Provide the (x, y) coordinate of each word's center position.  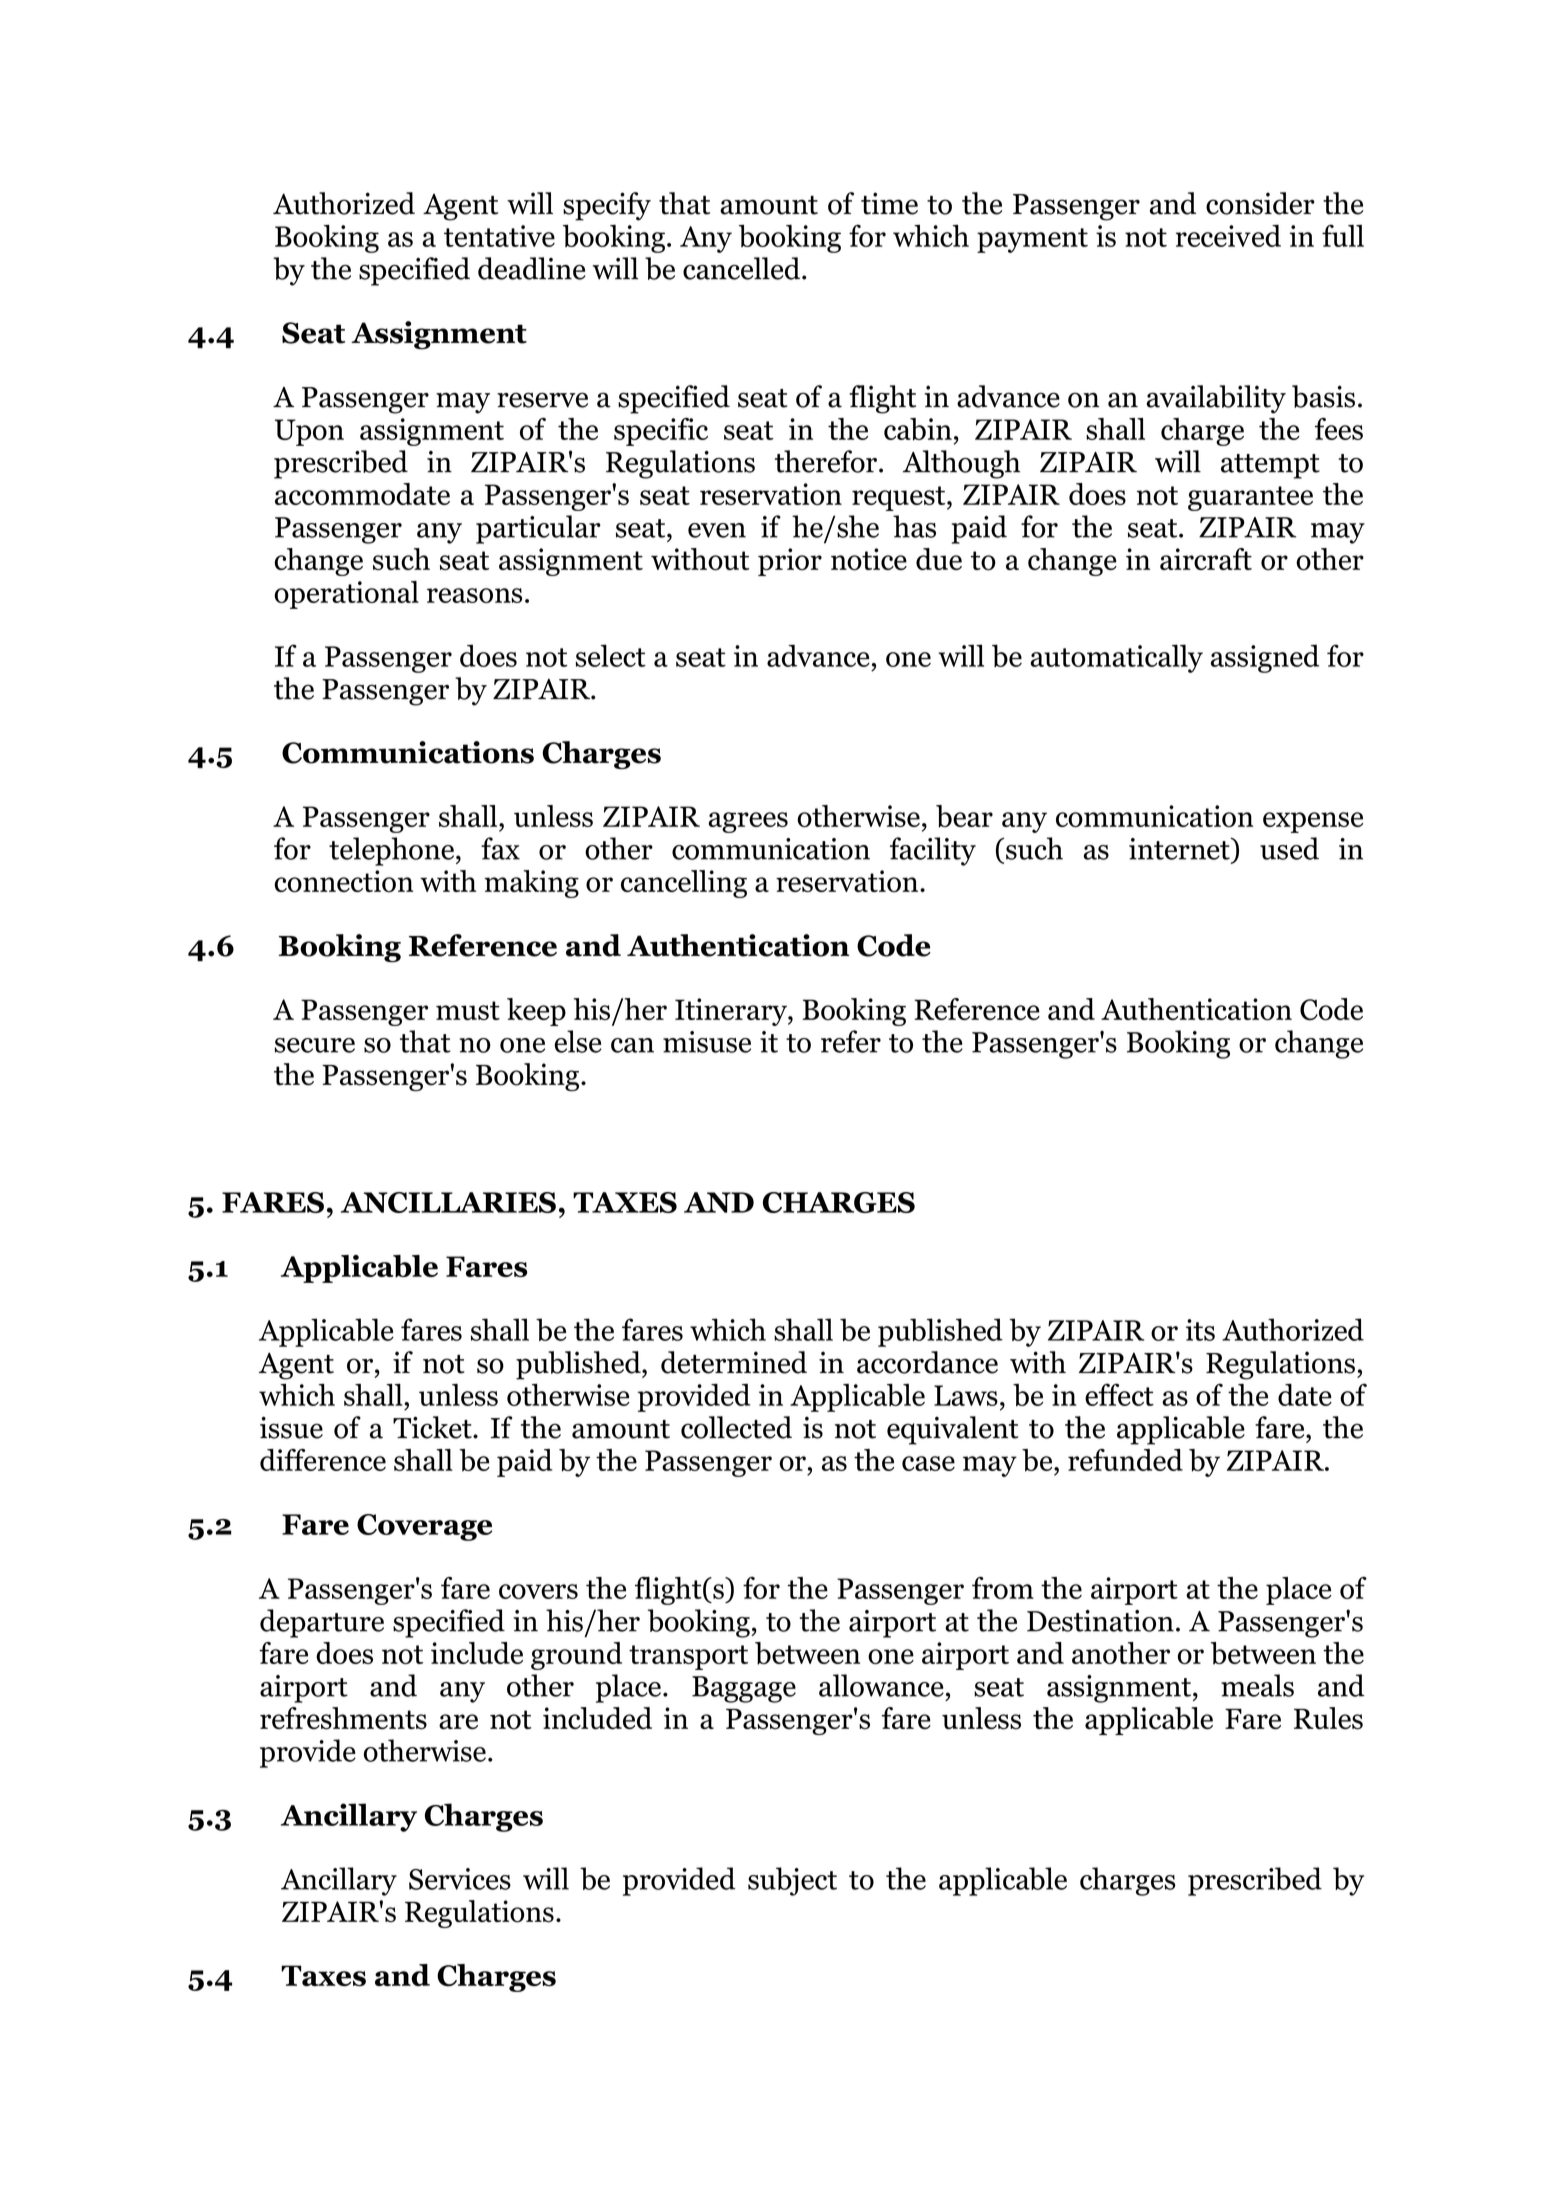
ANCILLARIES (448, 1202)
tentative (499, 236)
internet (1180, 848)
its (1200, 1330)
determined (734, 1362)
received (1228, 236)
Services (460, 1879)
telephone (391, 851)
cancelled (743, 268)
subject (792, 1881)
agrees (748, 822)
